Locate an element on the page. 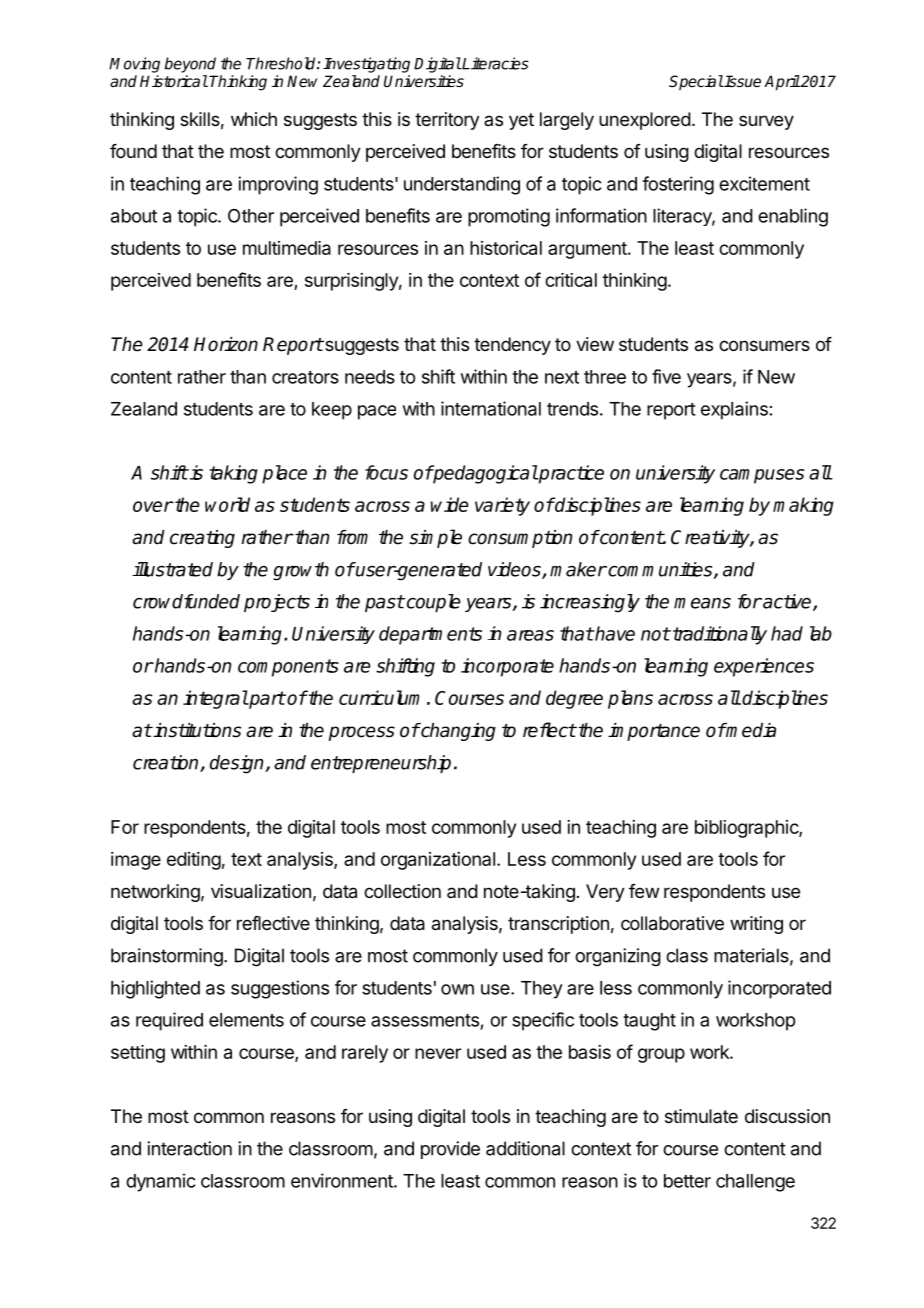 This image has width=924, height=1308. stimulate is located at coordinates (701, 1116).
